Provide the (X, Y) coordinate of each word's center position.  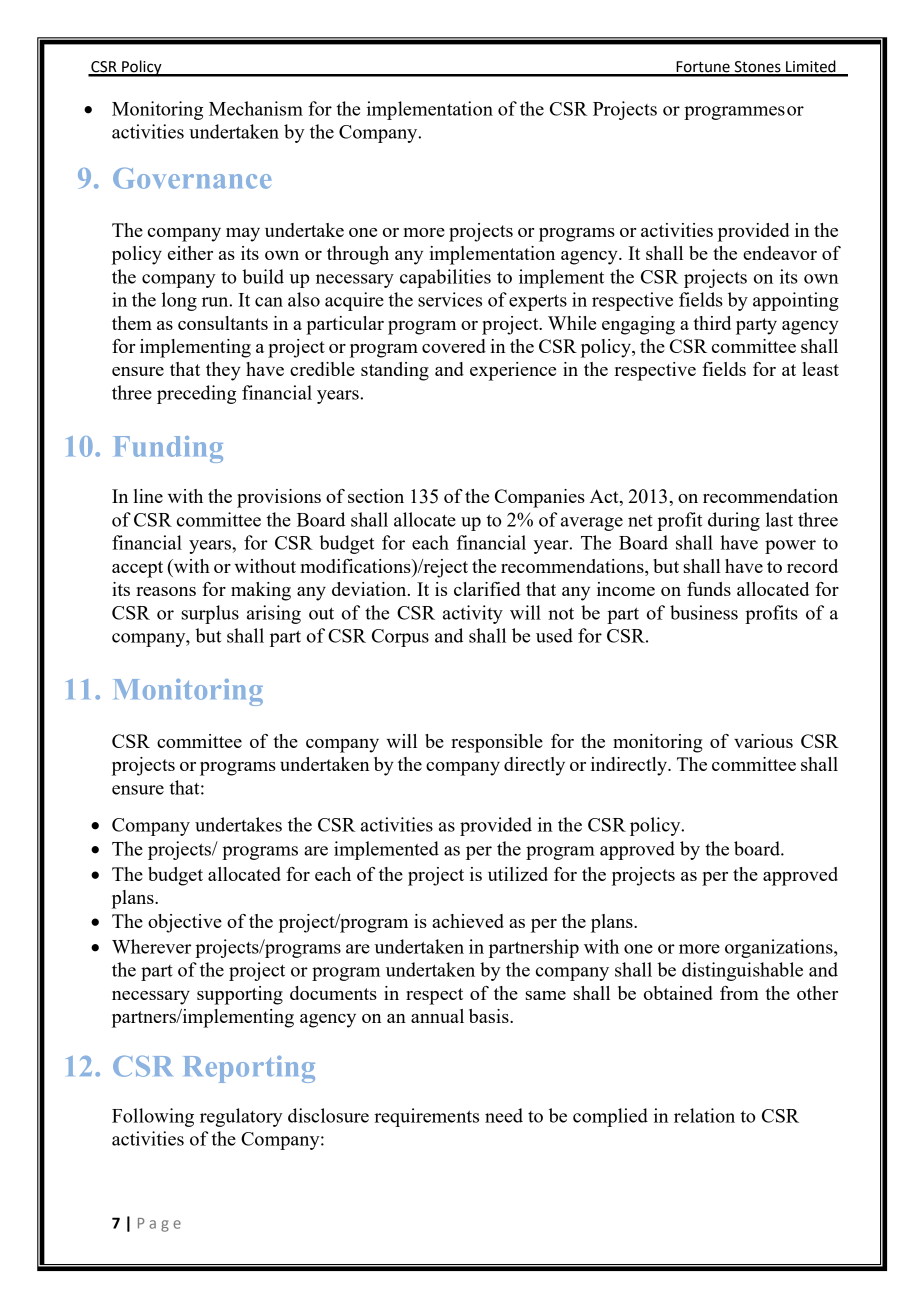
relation (704, 1115)
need (504, 1115)
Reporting (249, 1069)
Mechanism (256, 108)
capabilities (445, 278)
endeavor (780, 253)
